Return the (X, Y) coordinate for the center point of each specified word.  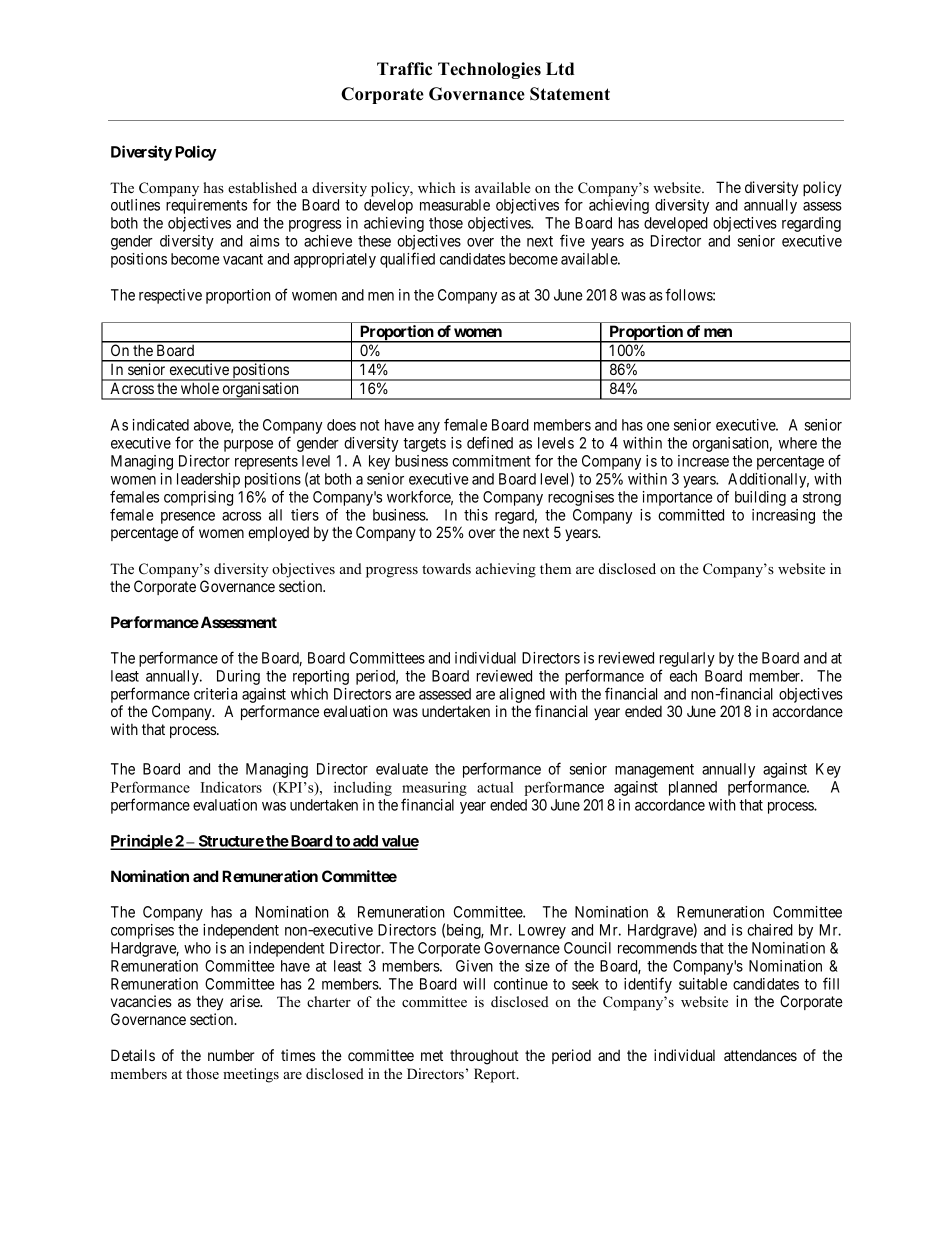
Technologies (489, 70)
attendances (760, 1055)
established (262, 187)
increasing (783, 516)
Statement (570, 94)
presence (188, 518)
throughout (484, 1057)
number (231, 1055)
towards (446, 568)
